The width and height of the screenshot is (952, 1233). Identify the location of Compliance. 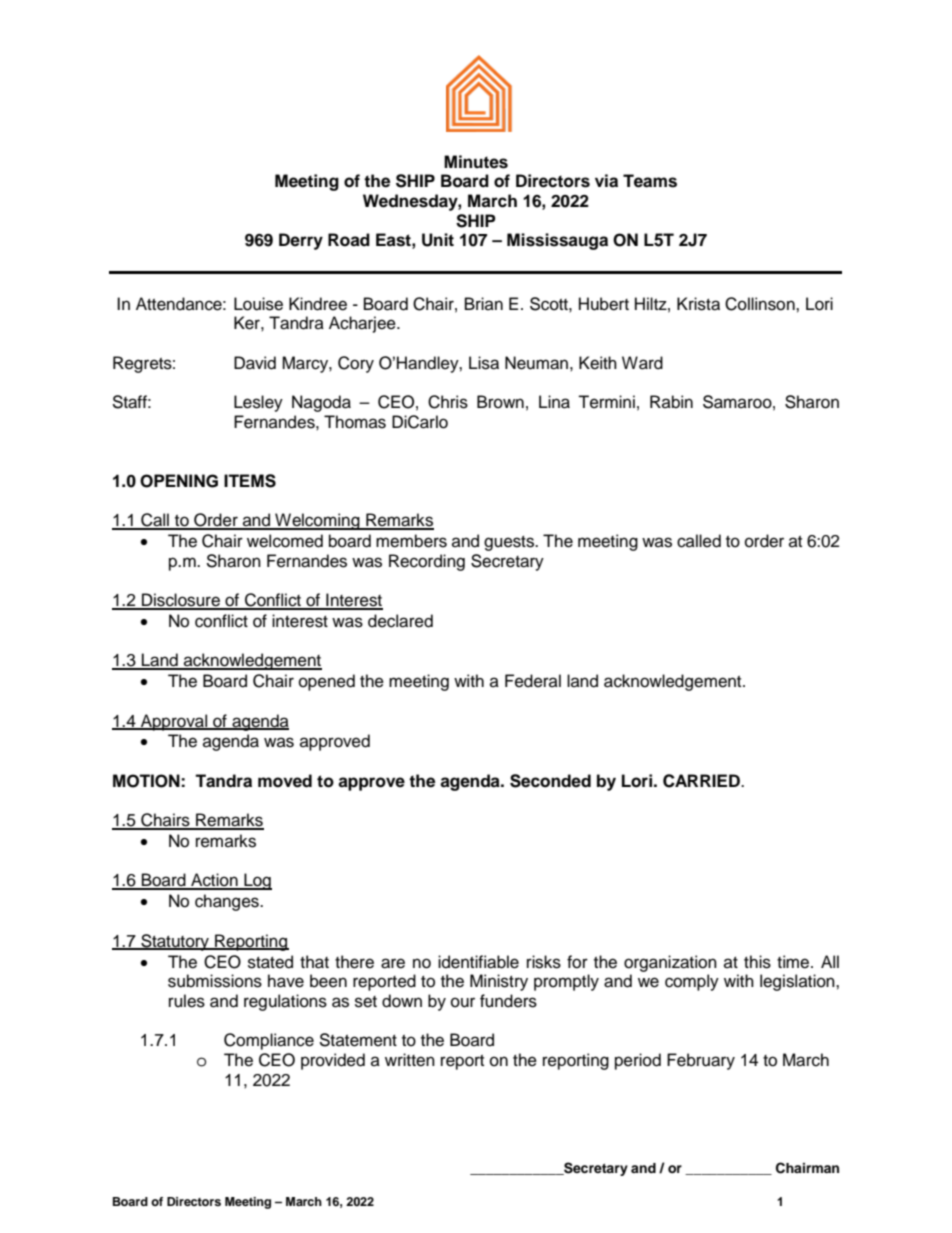
(269, 1041).
